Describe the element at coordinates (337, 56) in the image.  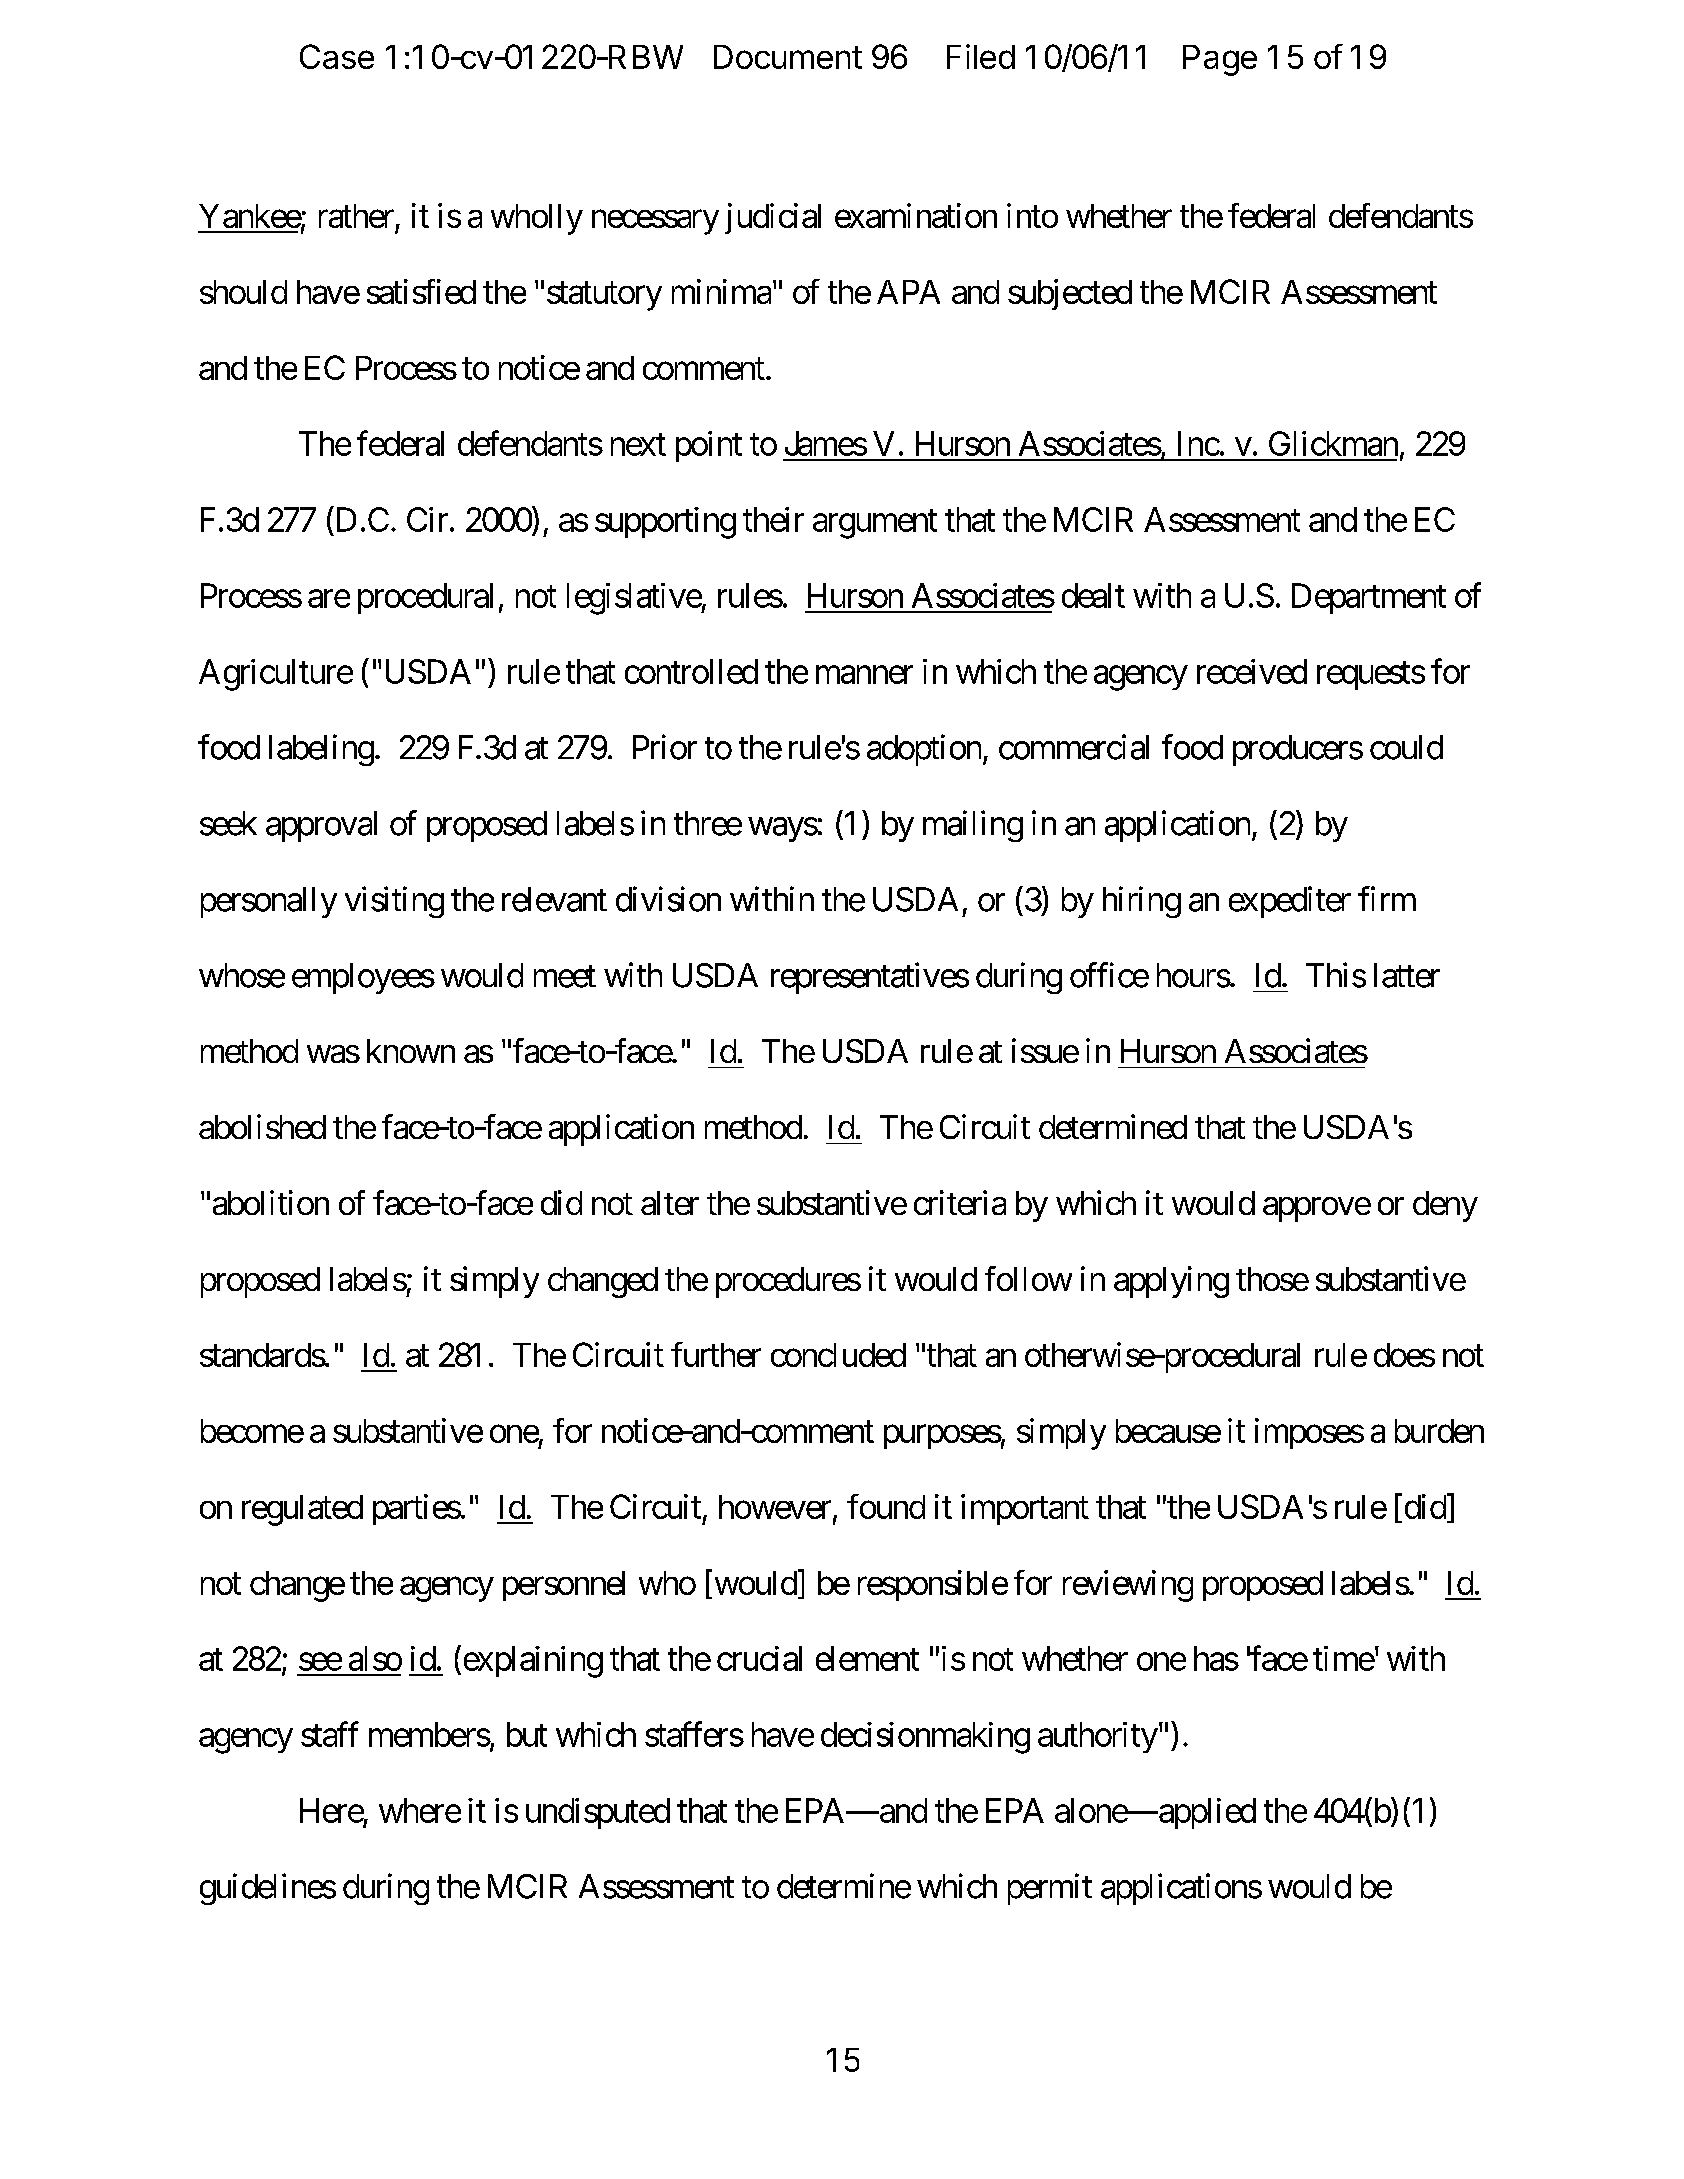
I see `Case` at that location.
